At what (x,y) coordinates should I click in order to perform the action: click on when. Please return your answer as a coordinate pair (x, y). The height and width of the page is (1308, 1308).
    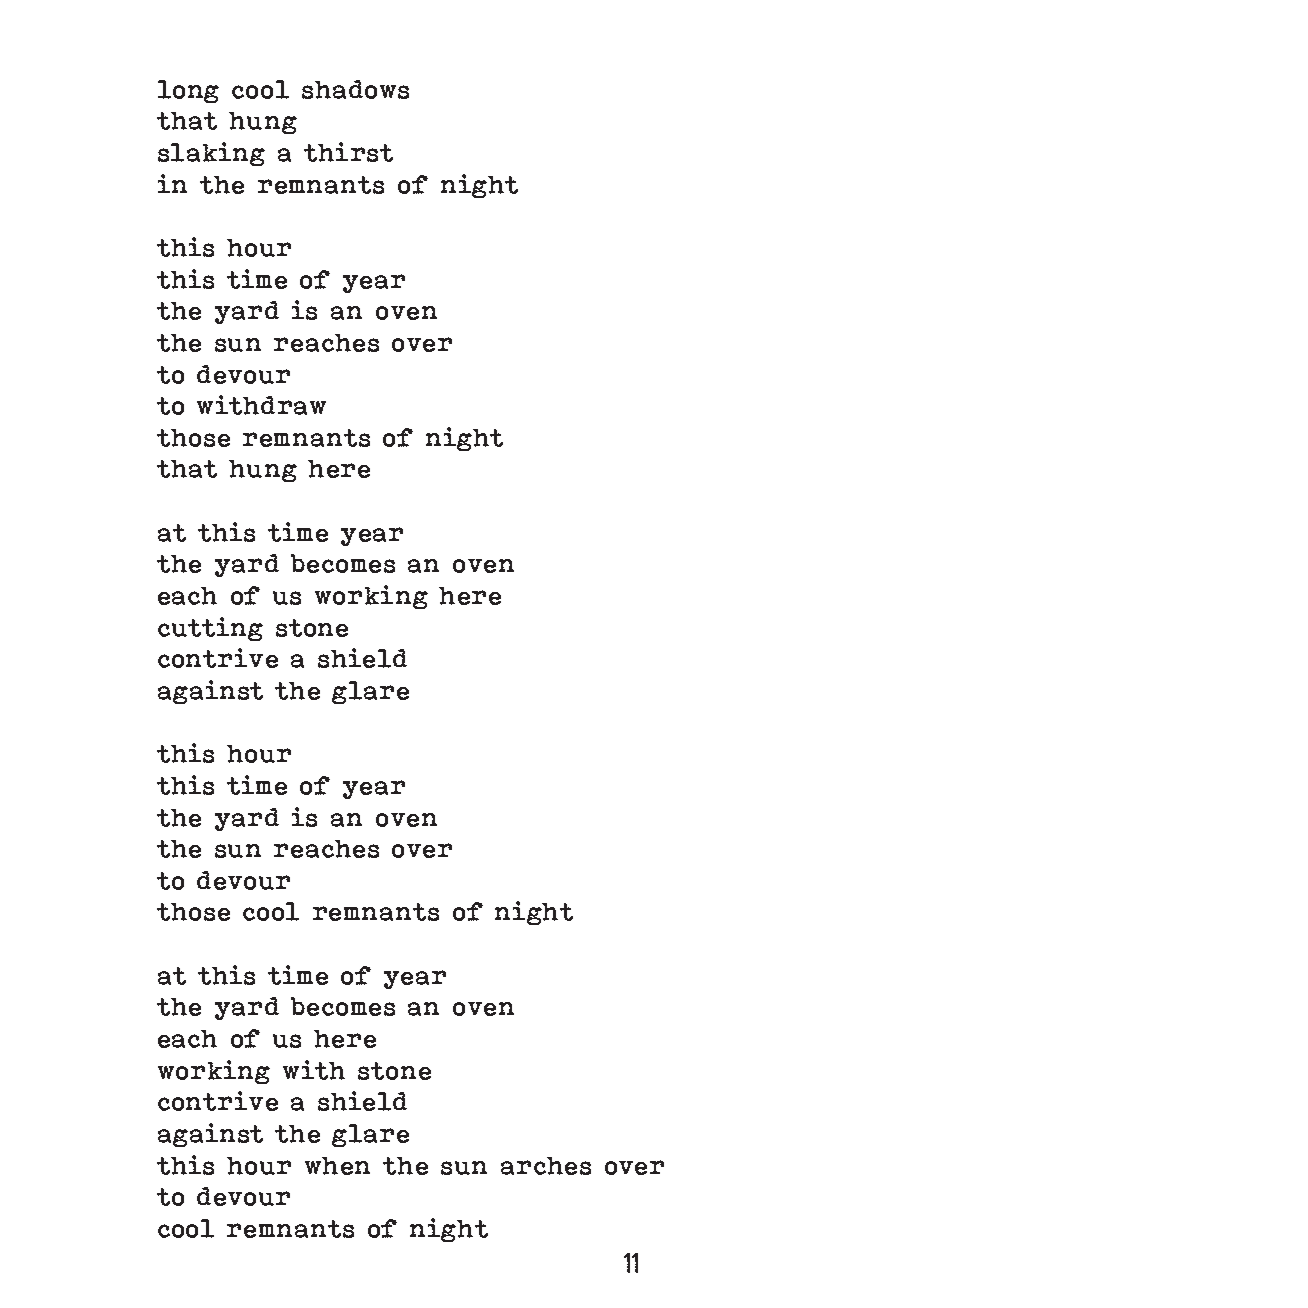
    Looking at the image, I should click on (337, 1166).
